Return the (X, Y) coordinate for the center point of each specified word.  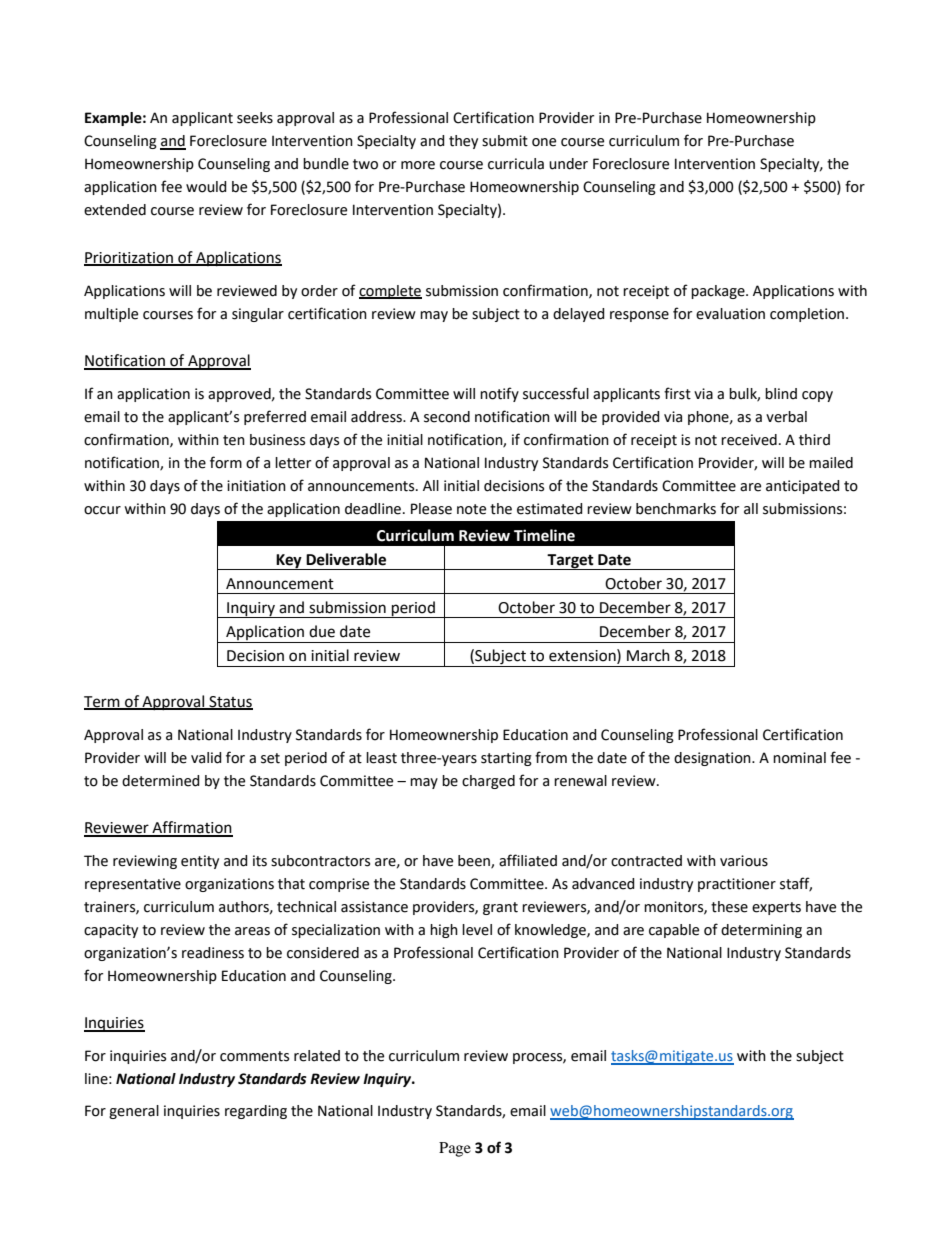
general (134, 1112)
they (463, 142)
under (568, 164)
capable (674, 931)
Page (455, 1149)
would (206, 187)
